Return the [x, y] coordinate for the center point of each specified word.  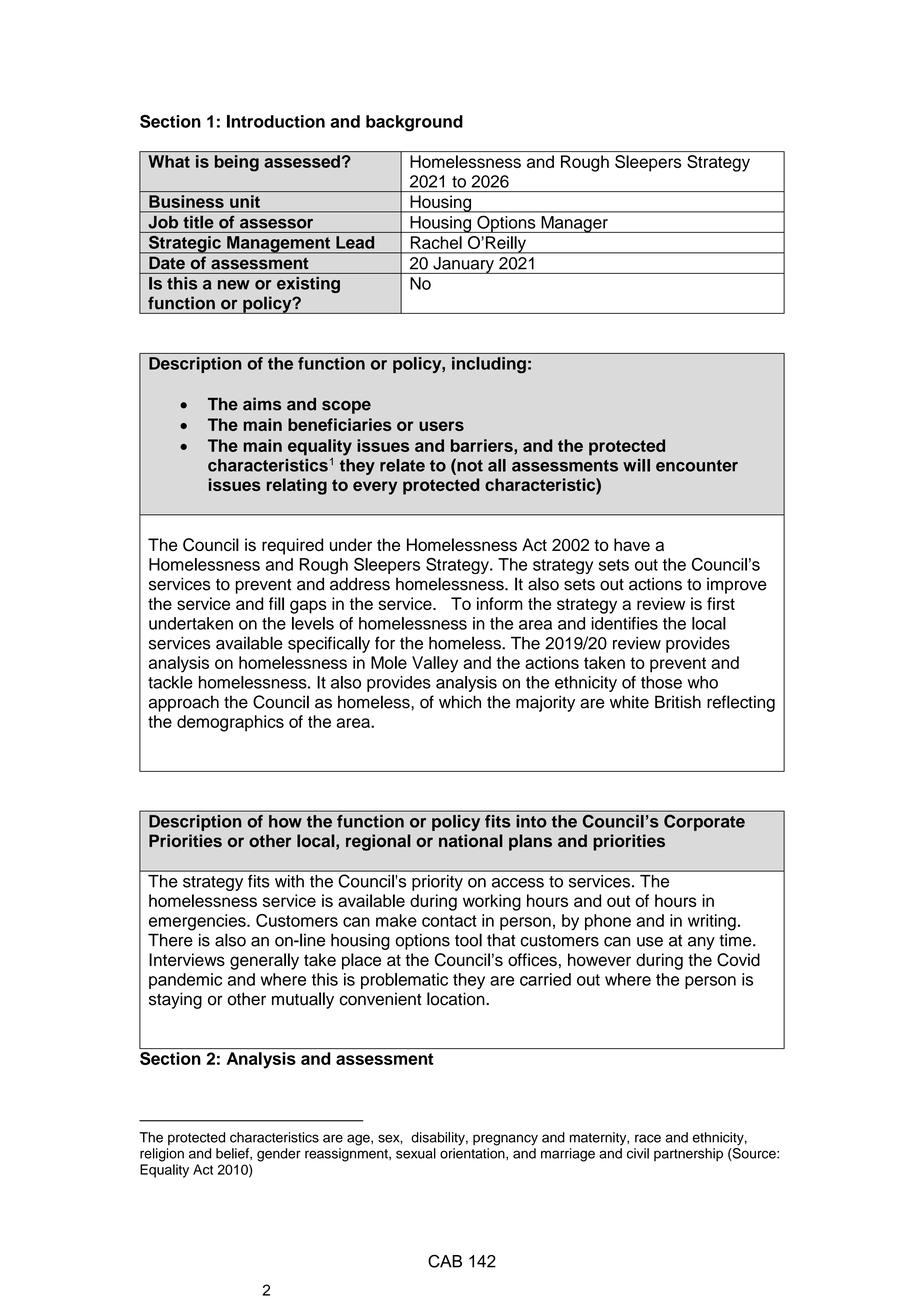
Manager [574, 224]
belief [233, 1154]
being [237, 163]
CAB [445, 1261]
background [414, 123]
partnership [688, 1154]
